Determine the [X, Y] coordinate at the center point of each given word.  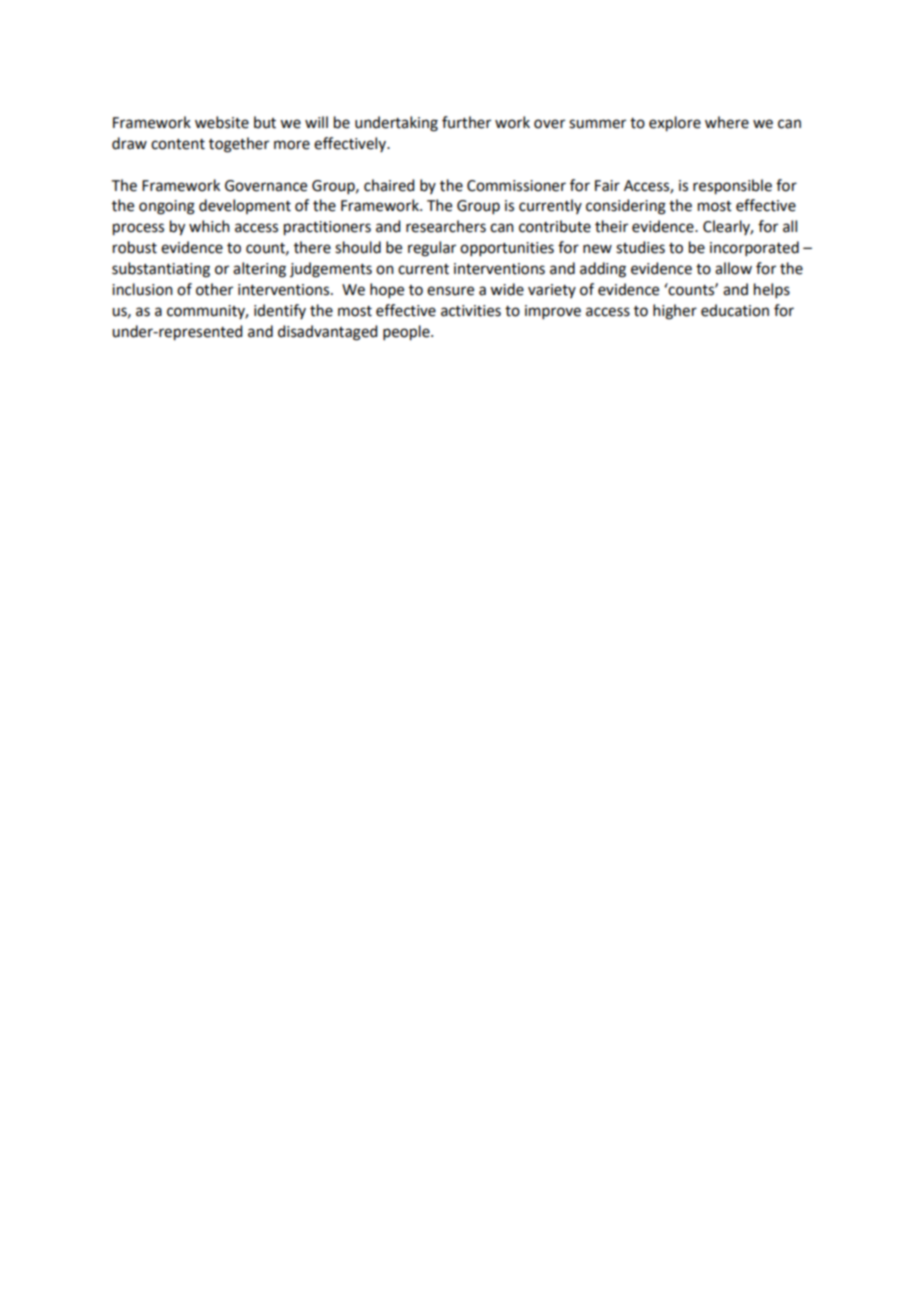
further [466, 122]
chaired [389, 185]
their [611, 226]
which [209, 226]
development [245, 206]
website [222, 122]
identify [280, 311]
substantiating [161, 270]
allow [733, 268]
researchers [446, 226]
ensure [450, 291]
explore [675, 124]
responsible [732, 187]
